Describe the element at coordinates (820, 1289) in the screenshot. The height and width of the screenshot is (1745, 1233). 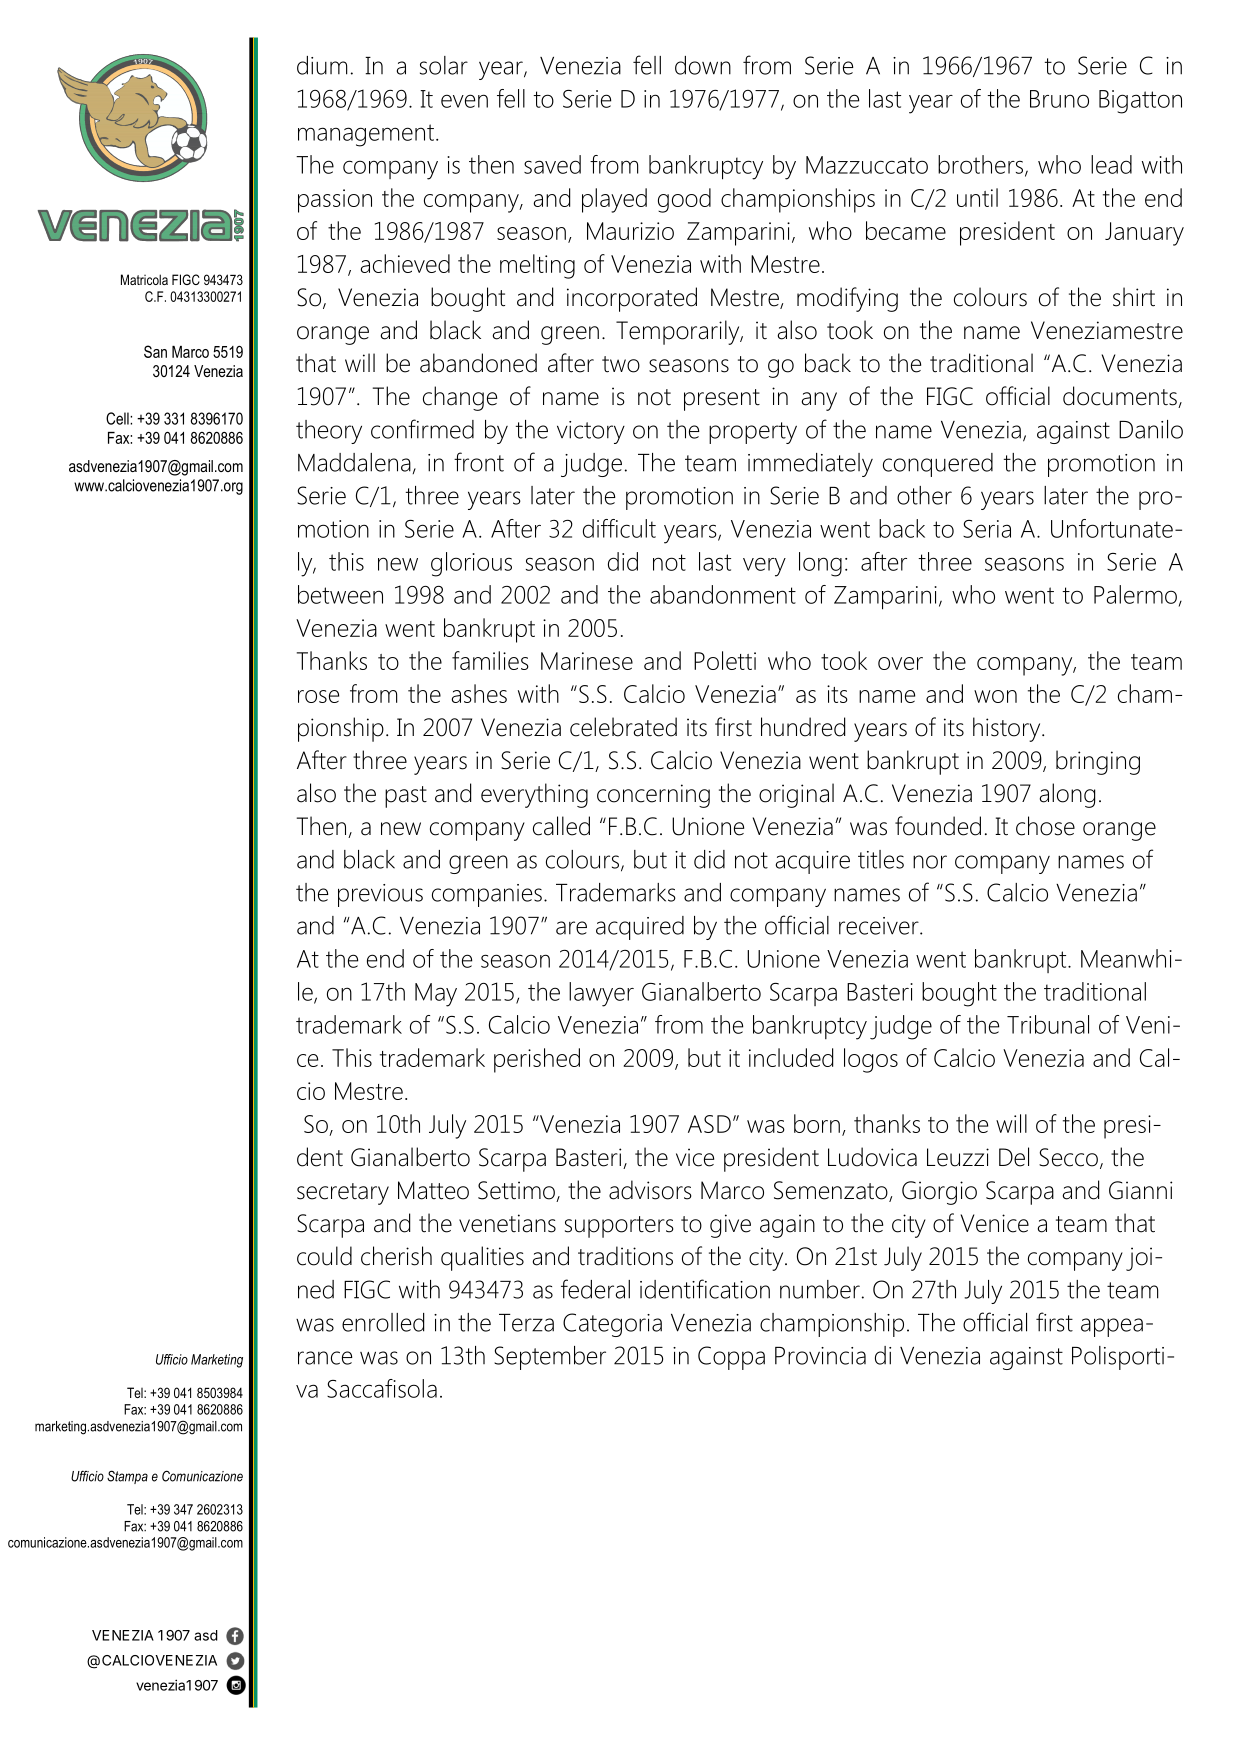
I see `number` at that location.
